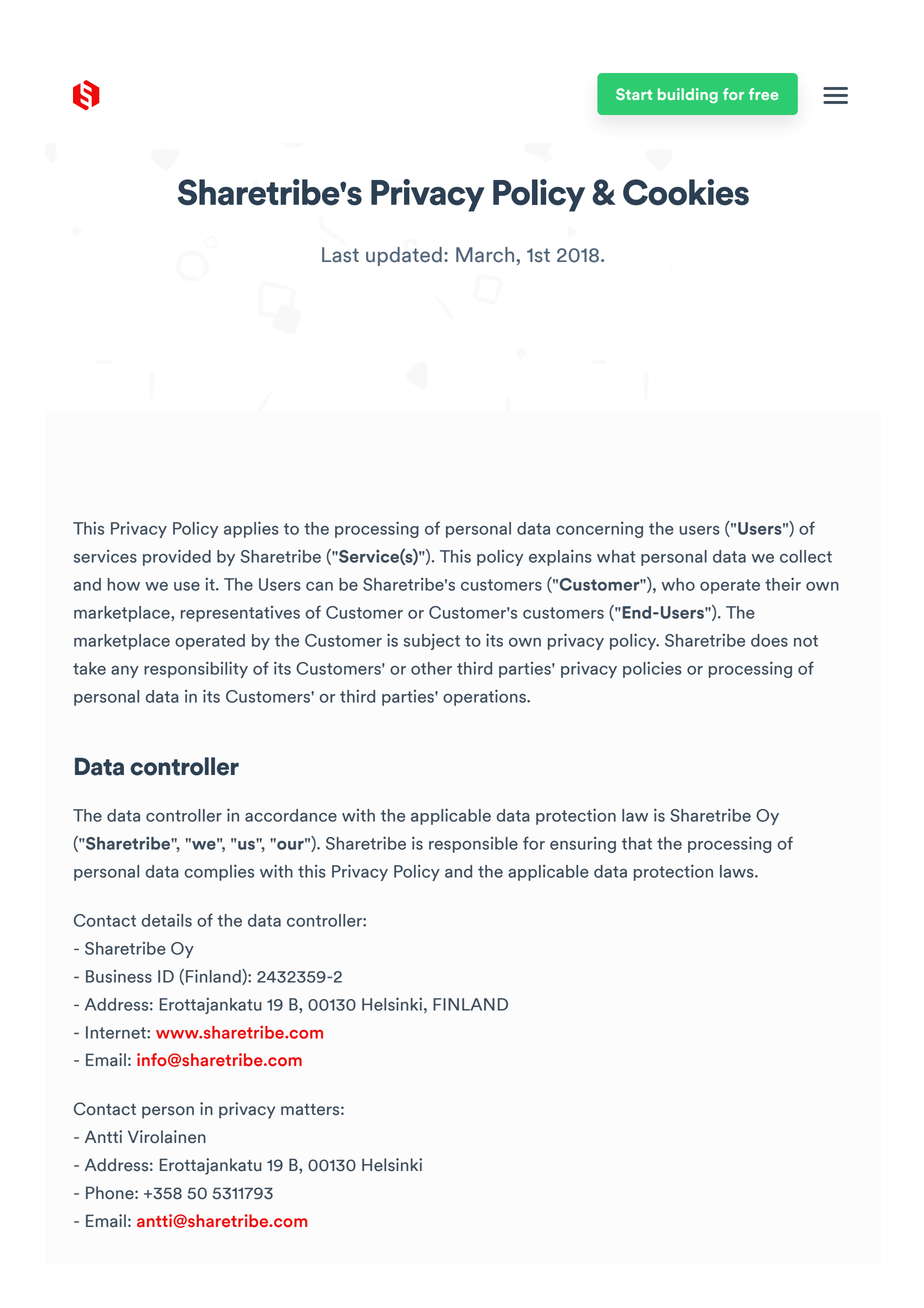  What do you see at coordinates (634, 94) in the screenshot?
I see `Start` at bounding box center [634, 94].
